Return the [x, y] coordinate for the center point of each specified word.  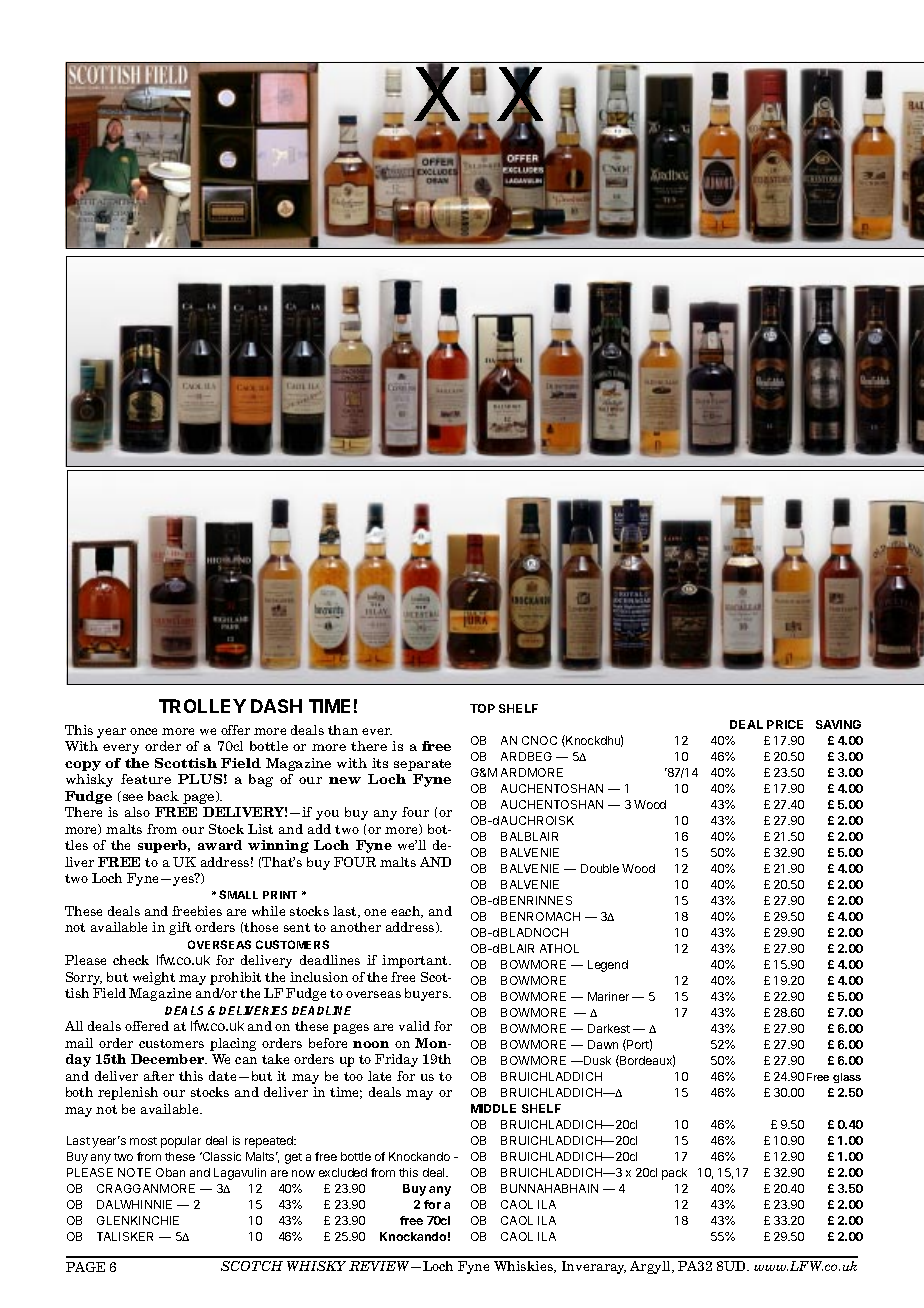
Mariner [608, 996]
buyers [427, 994]
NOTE [134, 1172]
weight [154, 978]
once [143, 731]
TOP [482, 708]
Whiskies [524, 1267]
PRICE [785, 724]
